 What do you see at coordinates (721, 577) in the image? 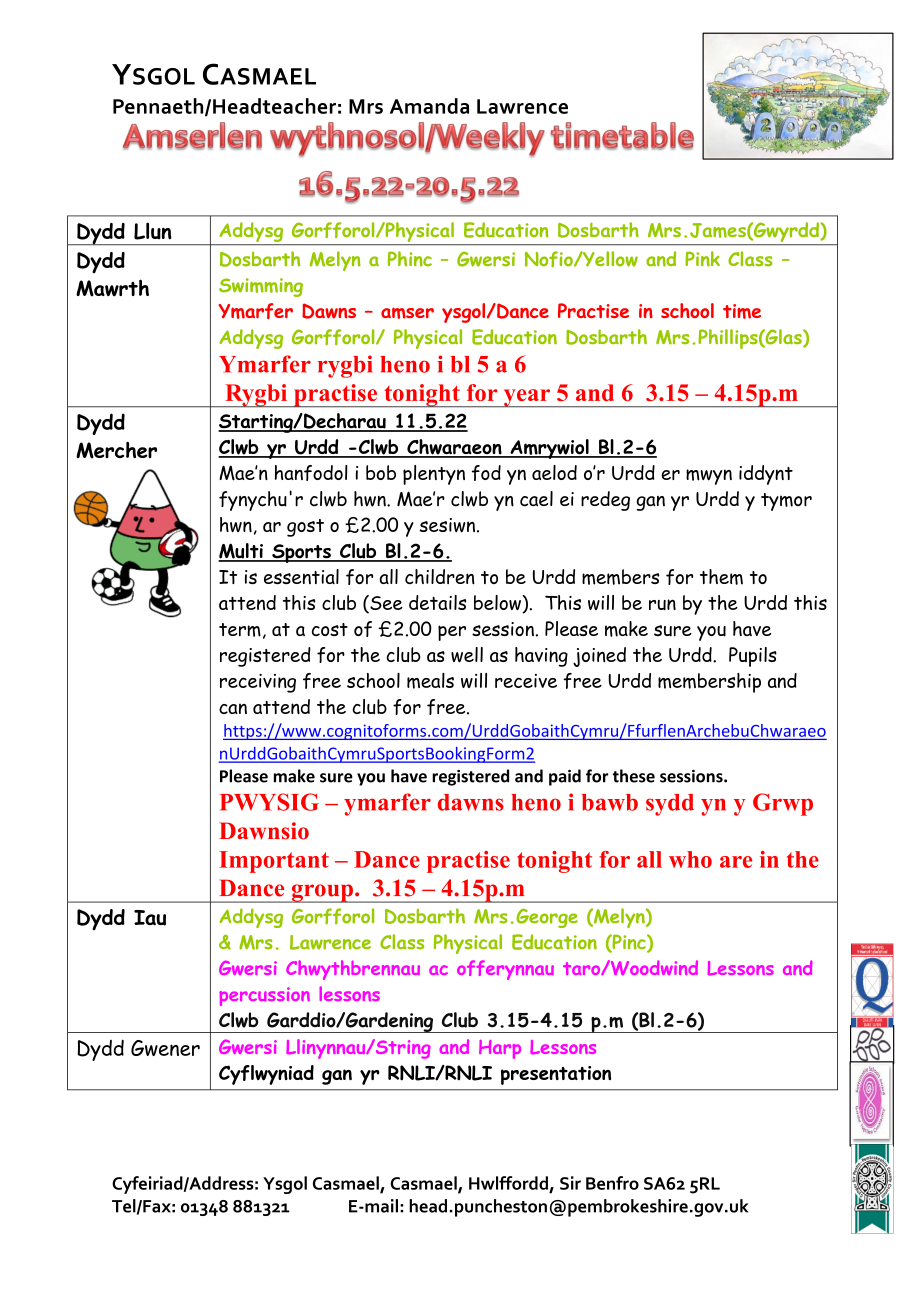
I see `them` at bounding box center [721, 577].
